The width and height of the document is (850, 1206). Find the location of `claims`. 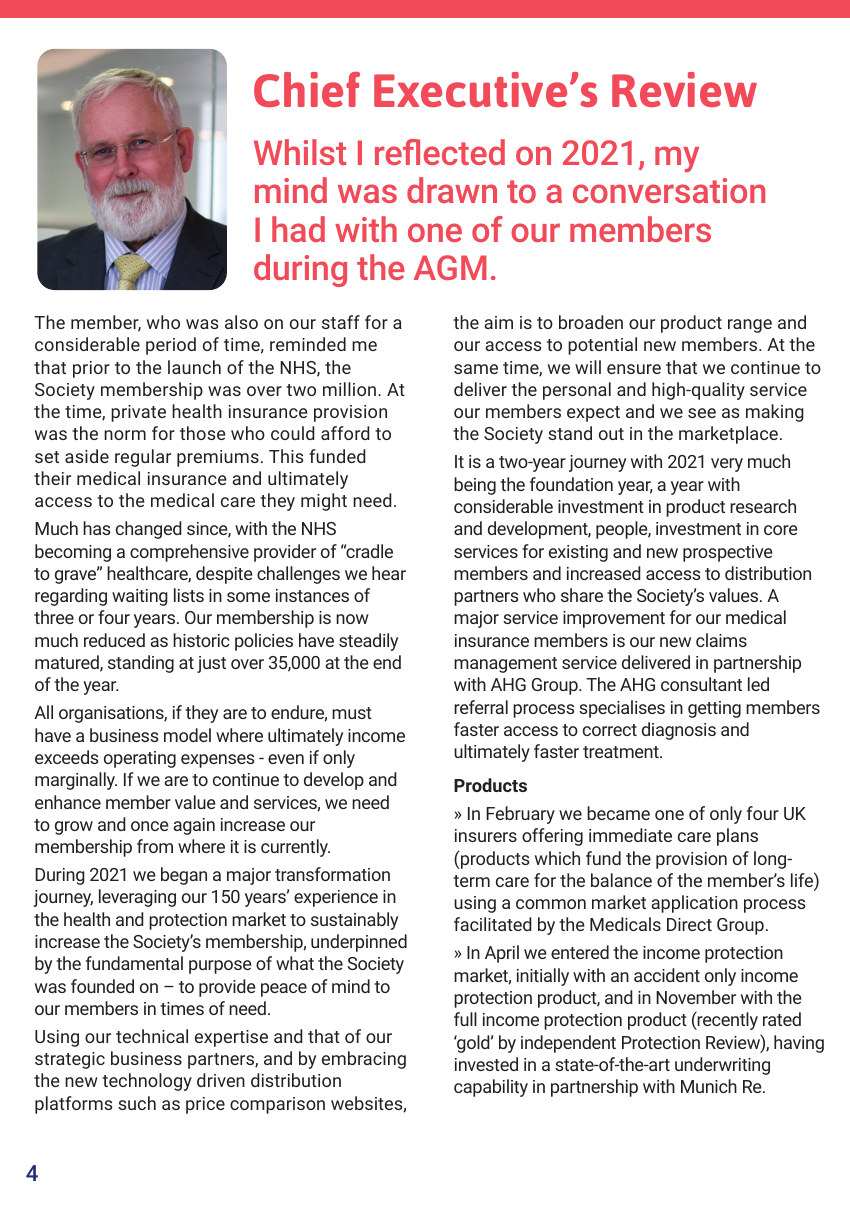

claims is located at coordinates (721, 640).
